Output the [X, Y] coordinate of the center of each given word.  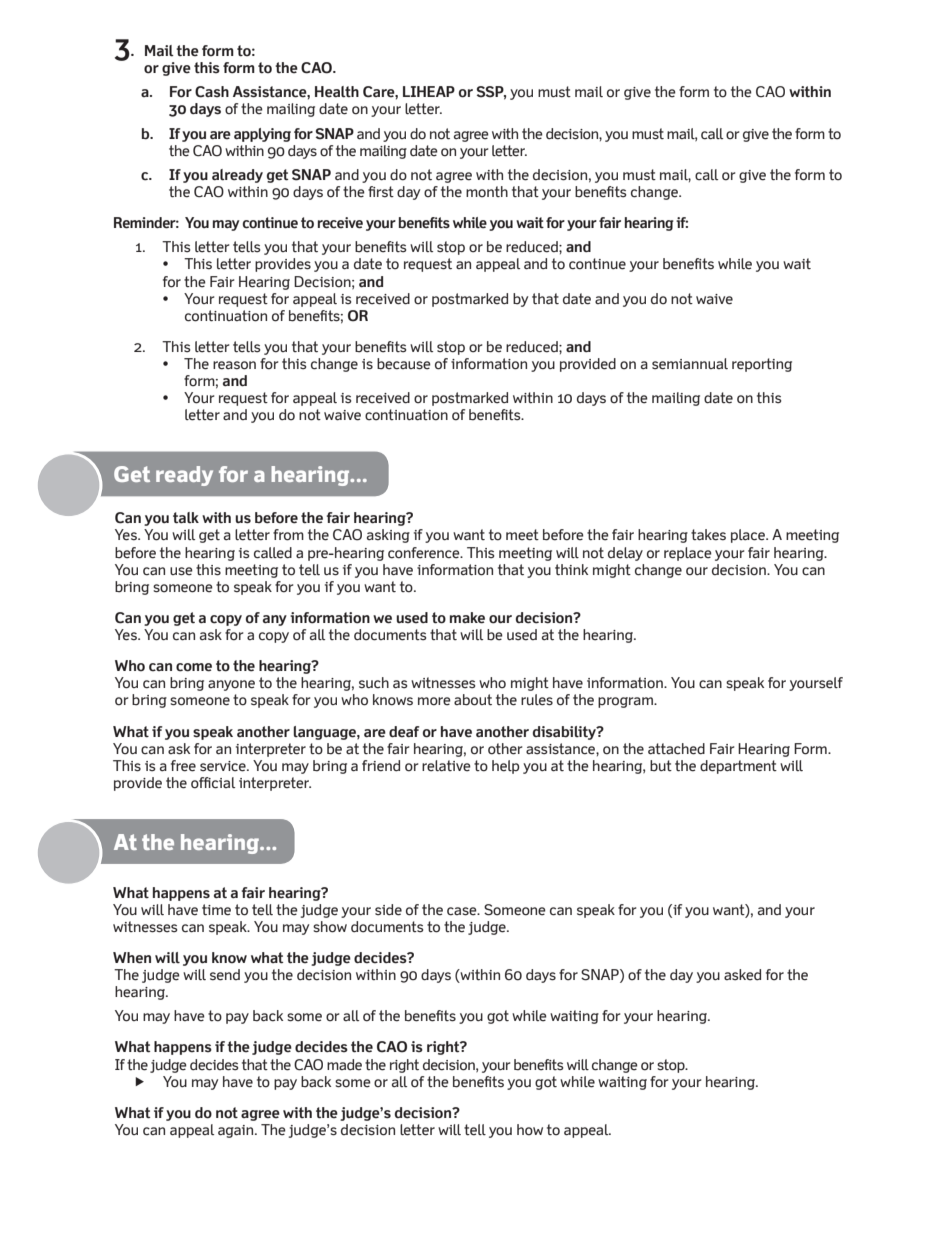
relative [446, 766]
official [213, 783]
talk [186, 518]
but [661, 766]
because [404, 364]
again [237, 1131]
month [487, 192]
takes [708, 535]
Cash [212, 92]
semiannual [690, 364]
